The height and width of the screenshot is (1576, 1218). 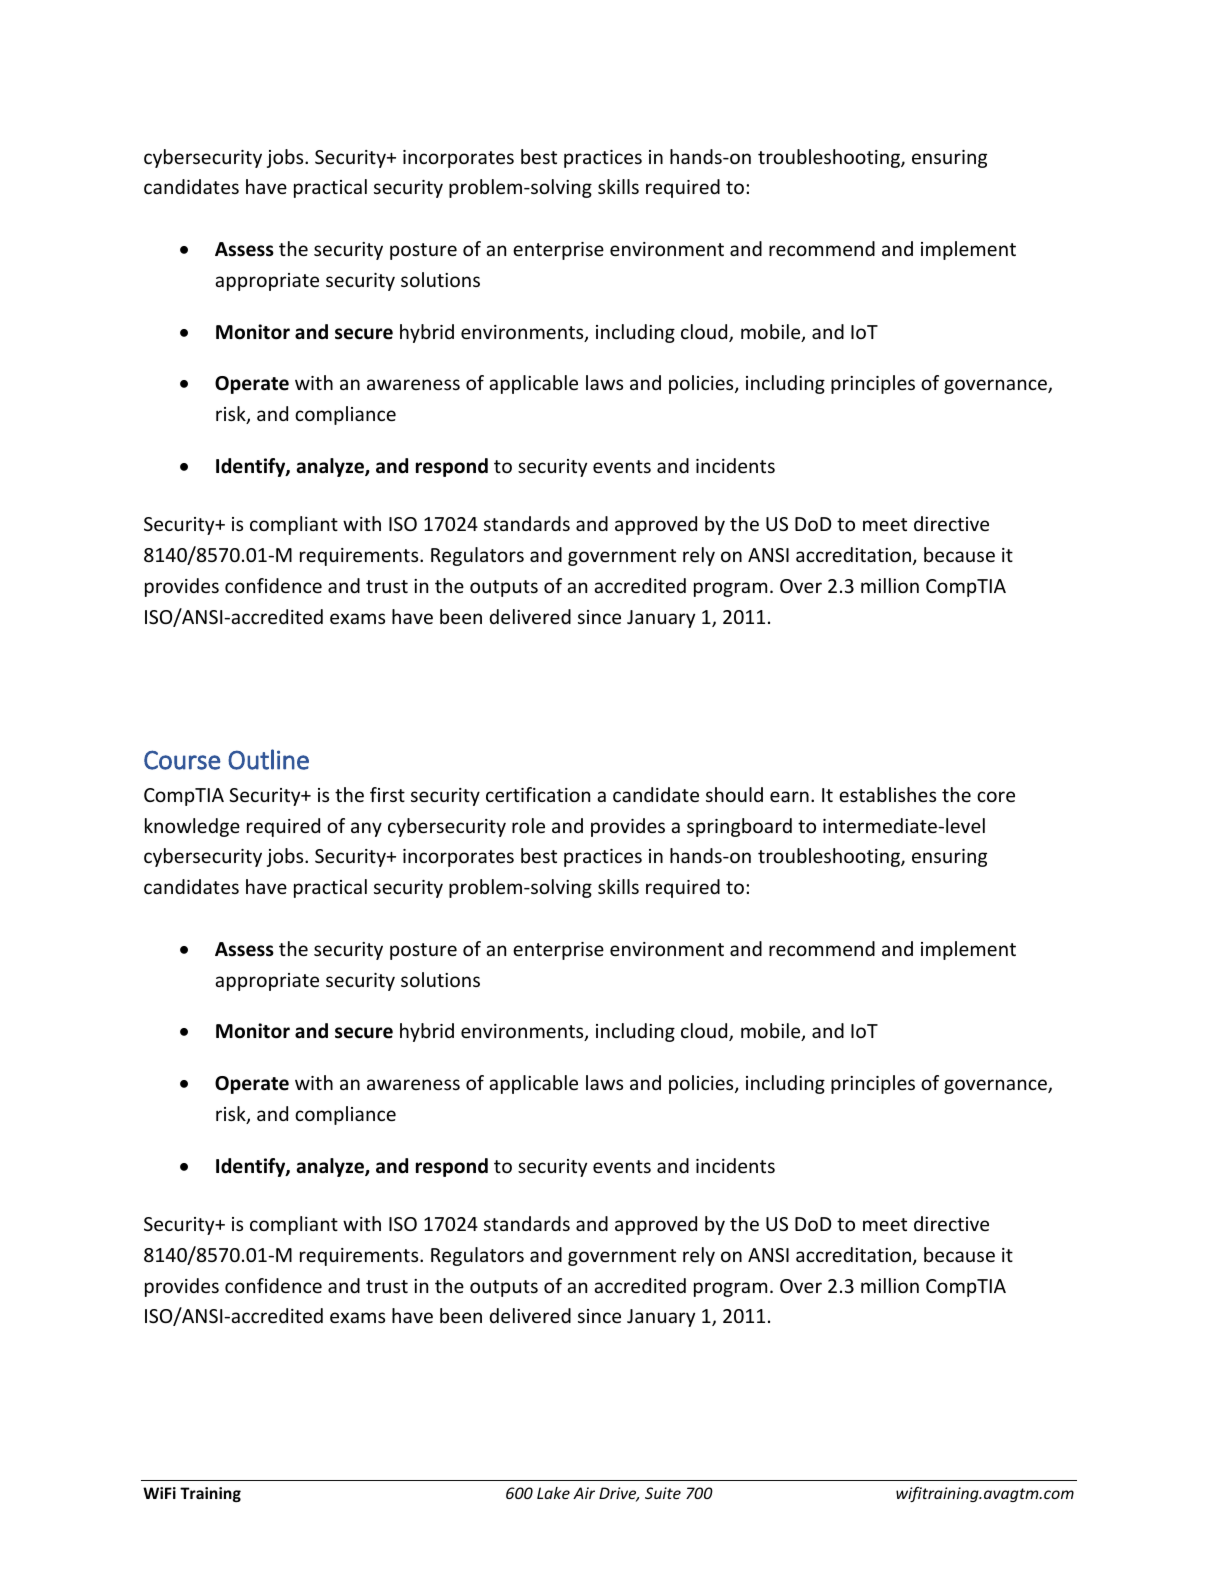 What do you see at coordinates (739, 827) in the screenshot?
I see `springboard` at bounding box center [739, 827].
